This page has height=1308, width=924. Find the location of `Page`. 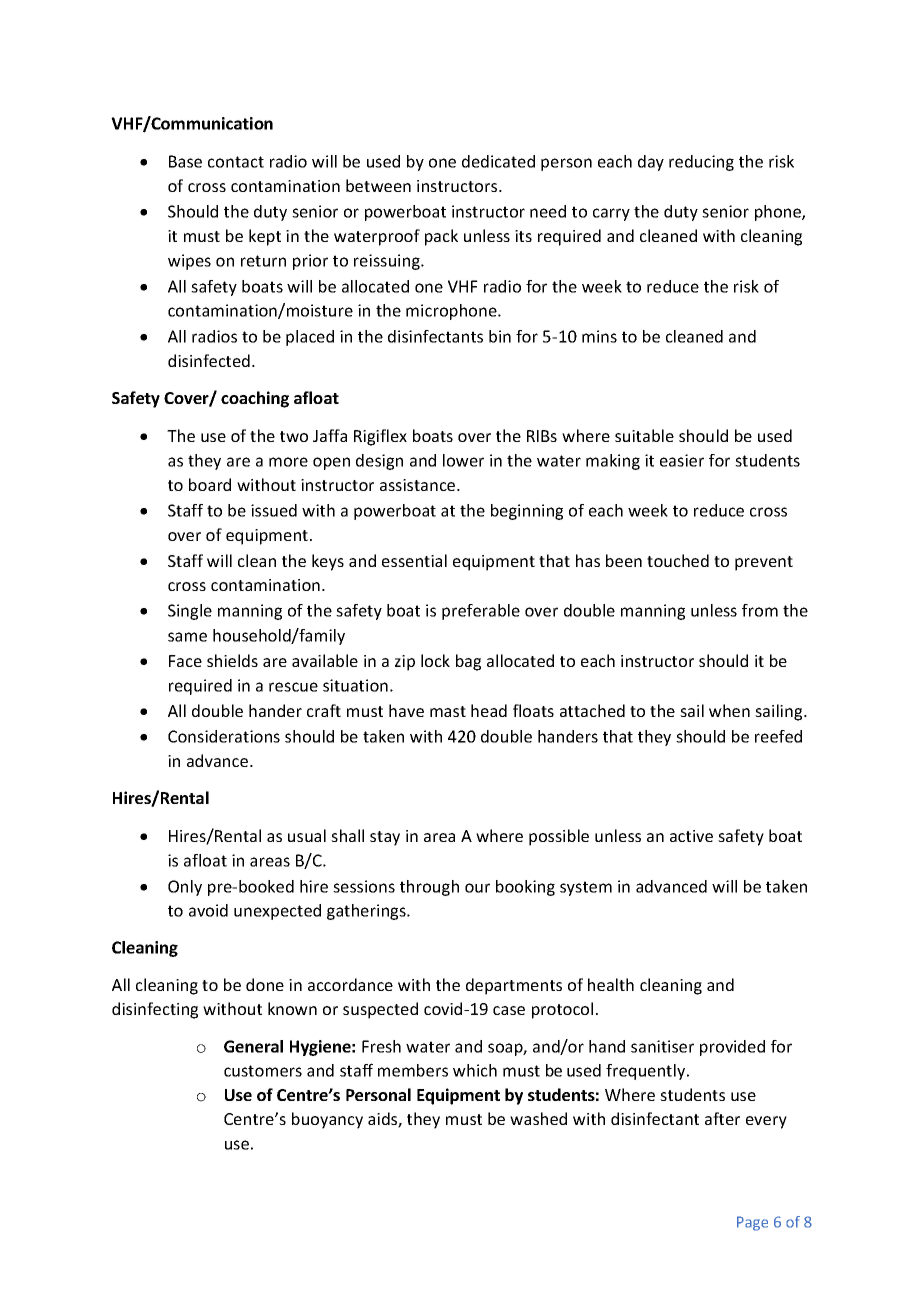

Page is located at coordinates (752, 1223).
